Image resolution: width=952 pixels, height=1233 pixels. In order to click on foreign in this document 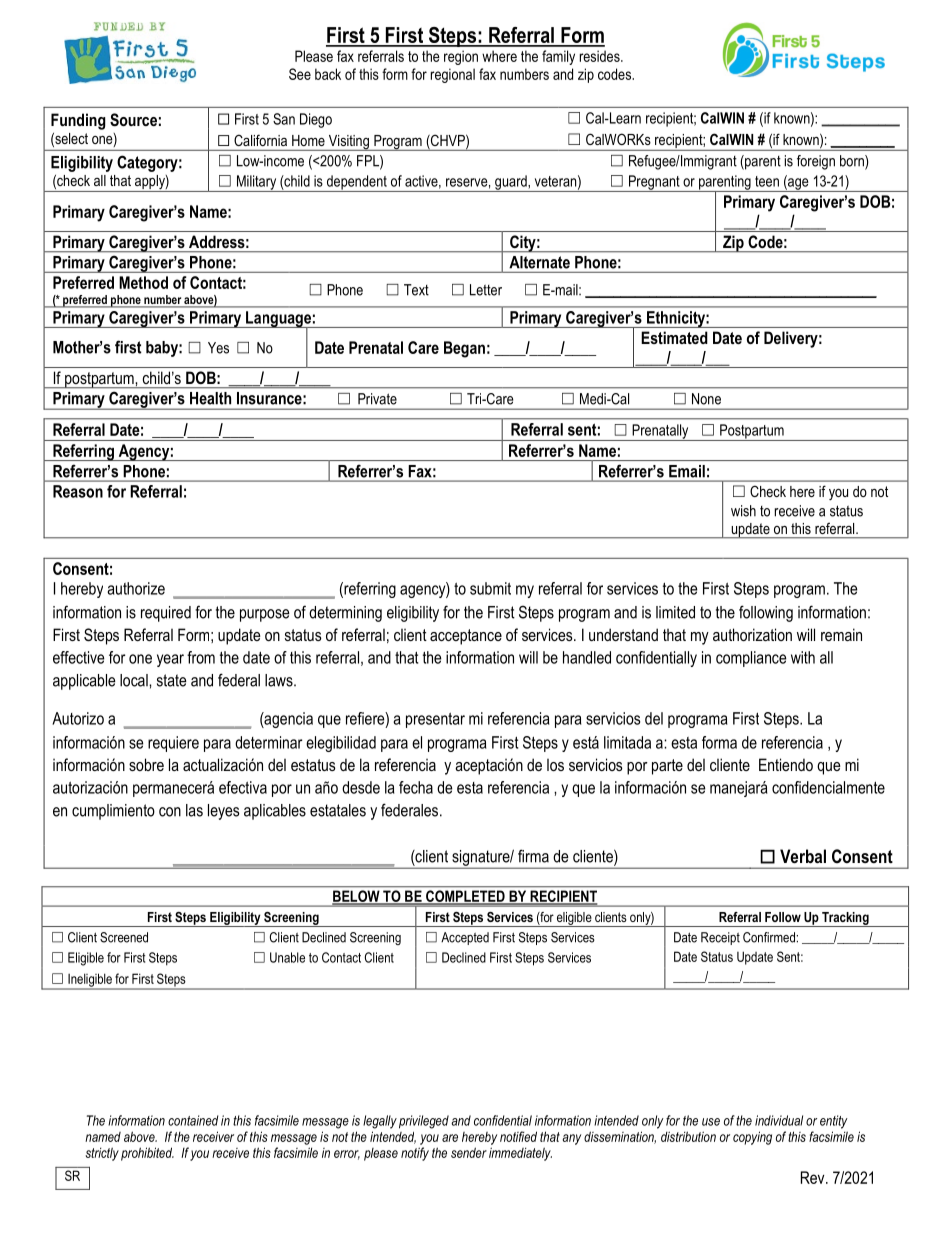, I will do `click(816, 162)`.
